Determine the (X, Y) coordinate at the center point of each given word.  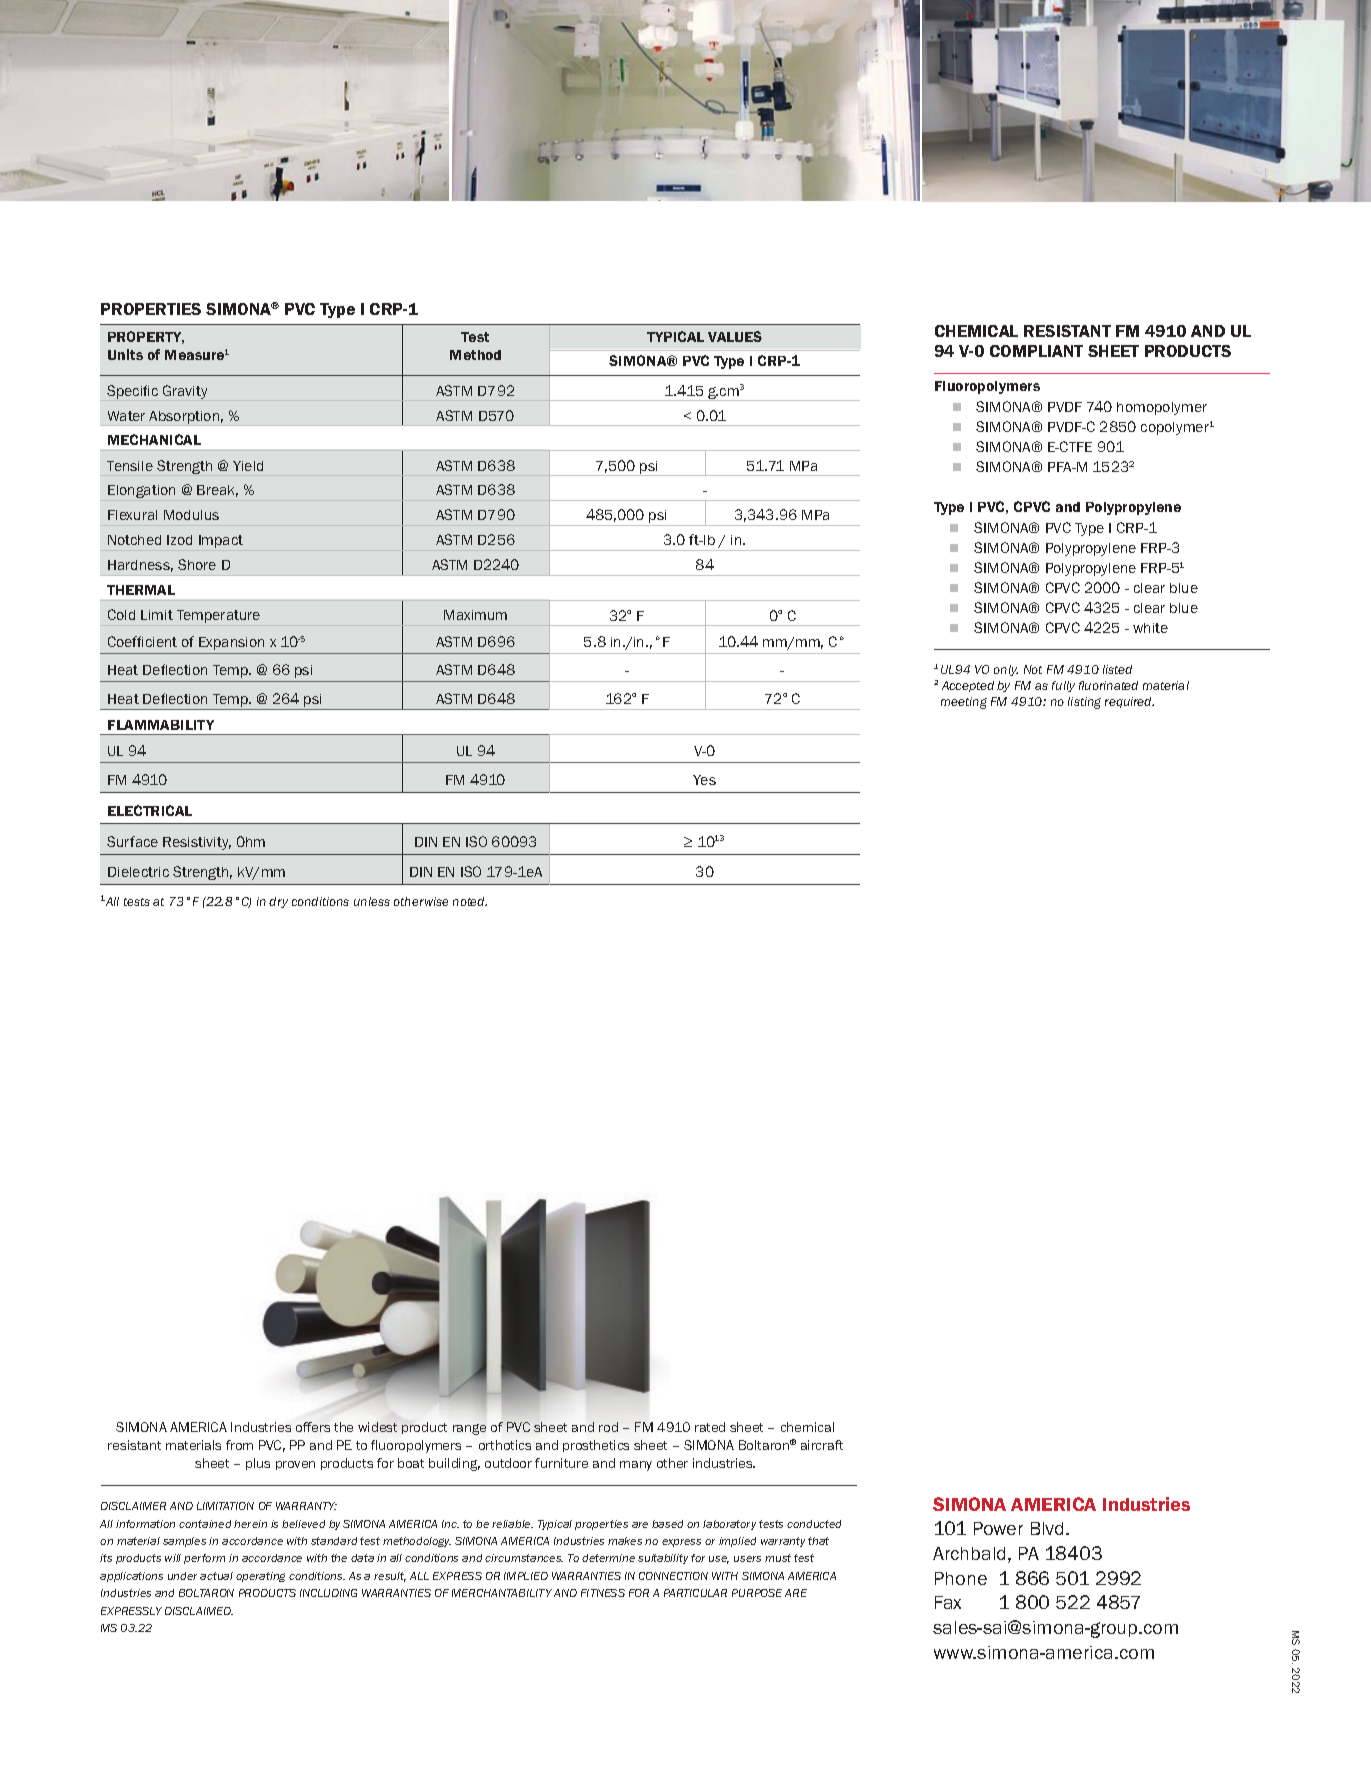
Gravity (185, 392)
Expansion (231, 643)
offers (313, 1427)
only (1006, 670)
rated (710, 1427)
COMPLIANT (1036, 351)
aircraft (822, 1445)
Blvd (1049, 1528)
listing (1084, 703)
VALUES (735, 336)
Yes (704, 780)
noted (470, 901)
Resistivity (197, 843)
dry (278, 902)
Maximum (475, 615)
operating (260, 1577)
